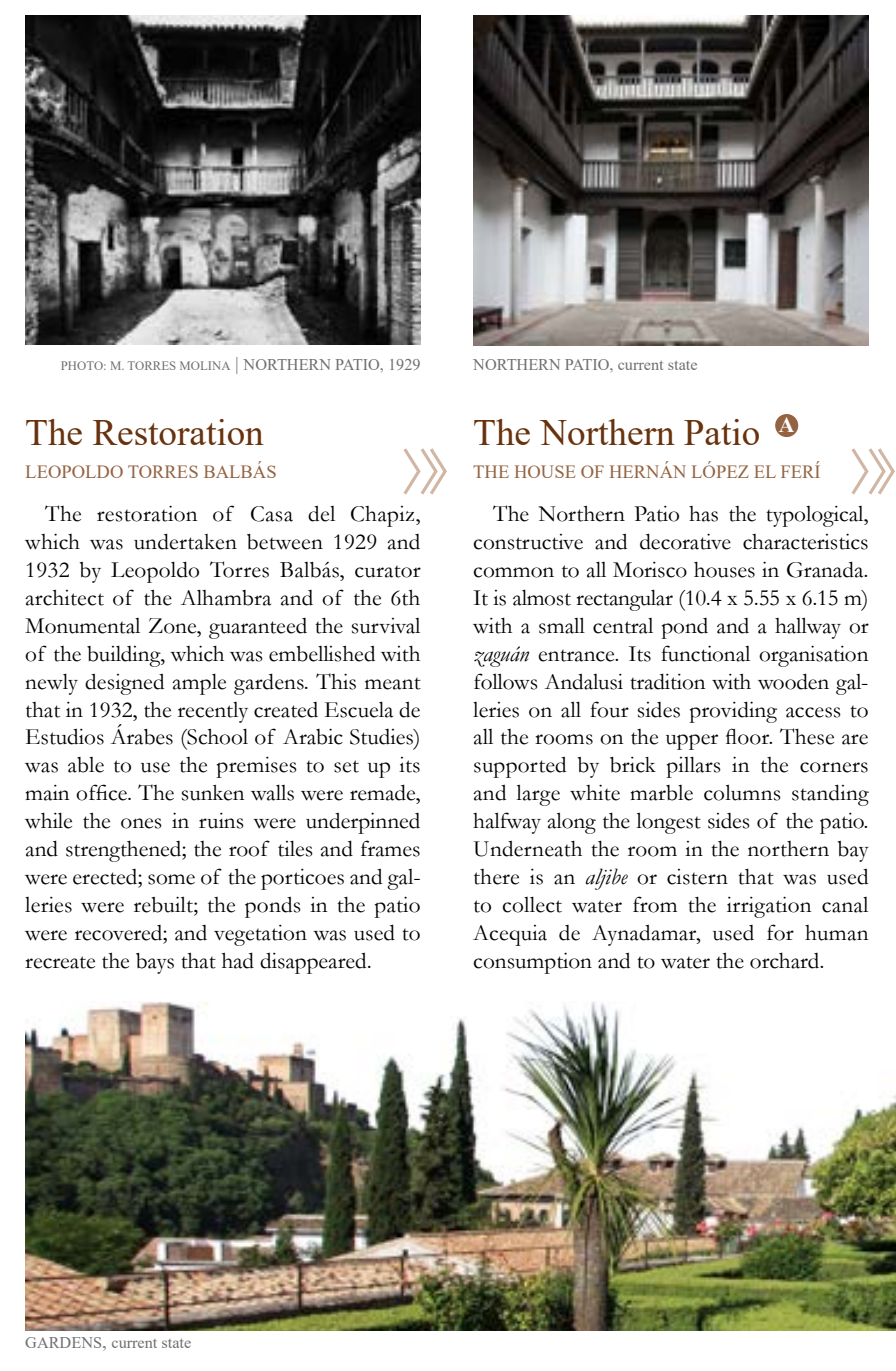 This image has height=1371, width=896. Describe the element at coordinates (321, 513) in the image. I see `del` at that location.
